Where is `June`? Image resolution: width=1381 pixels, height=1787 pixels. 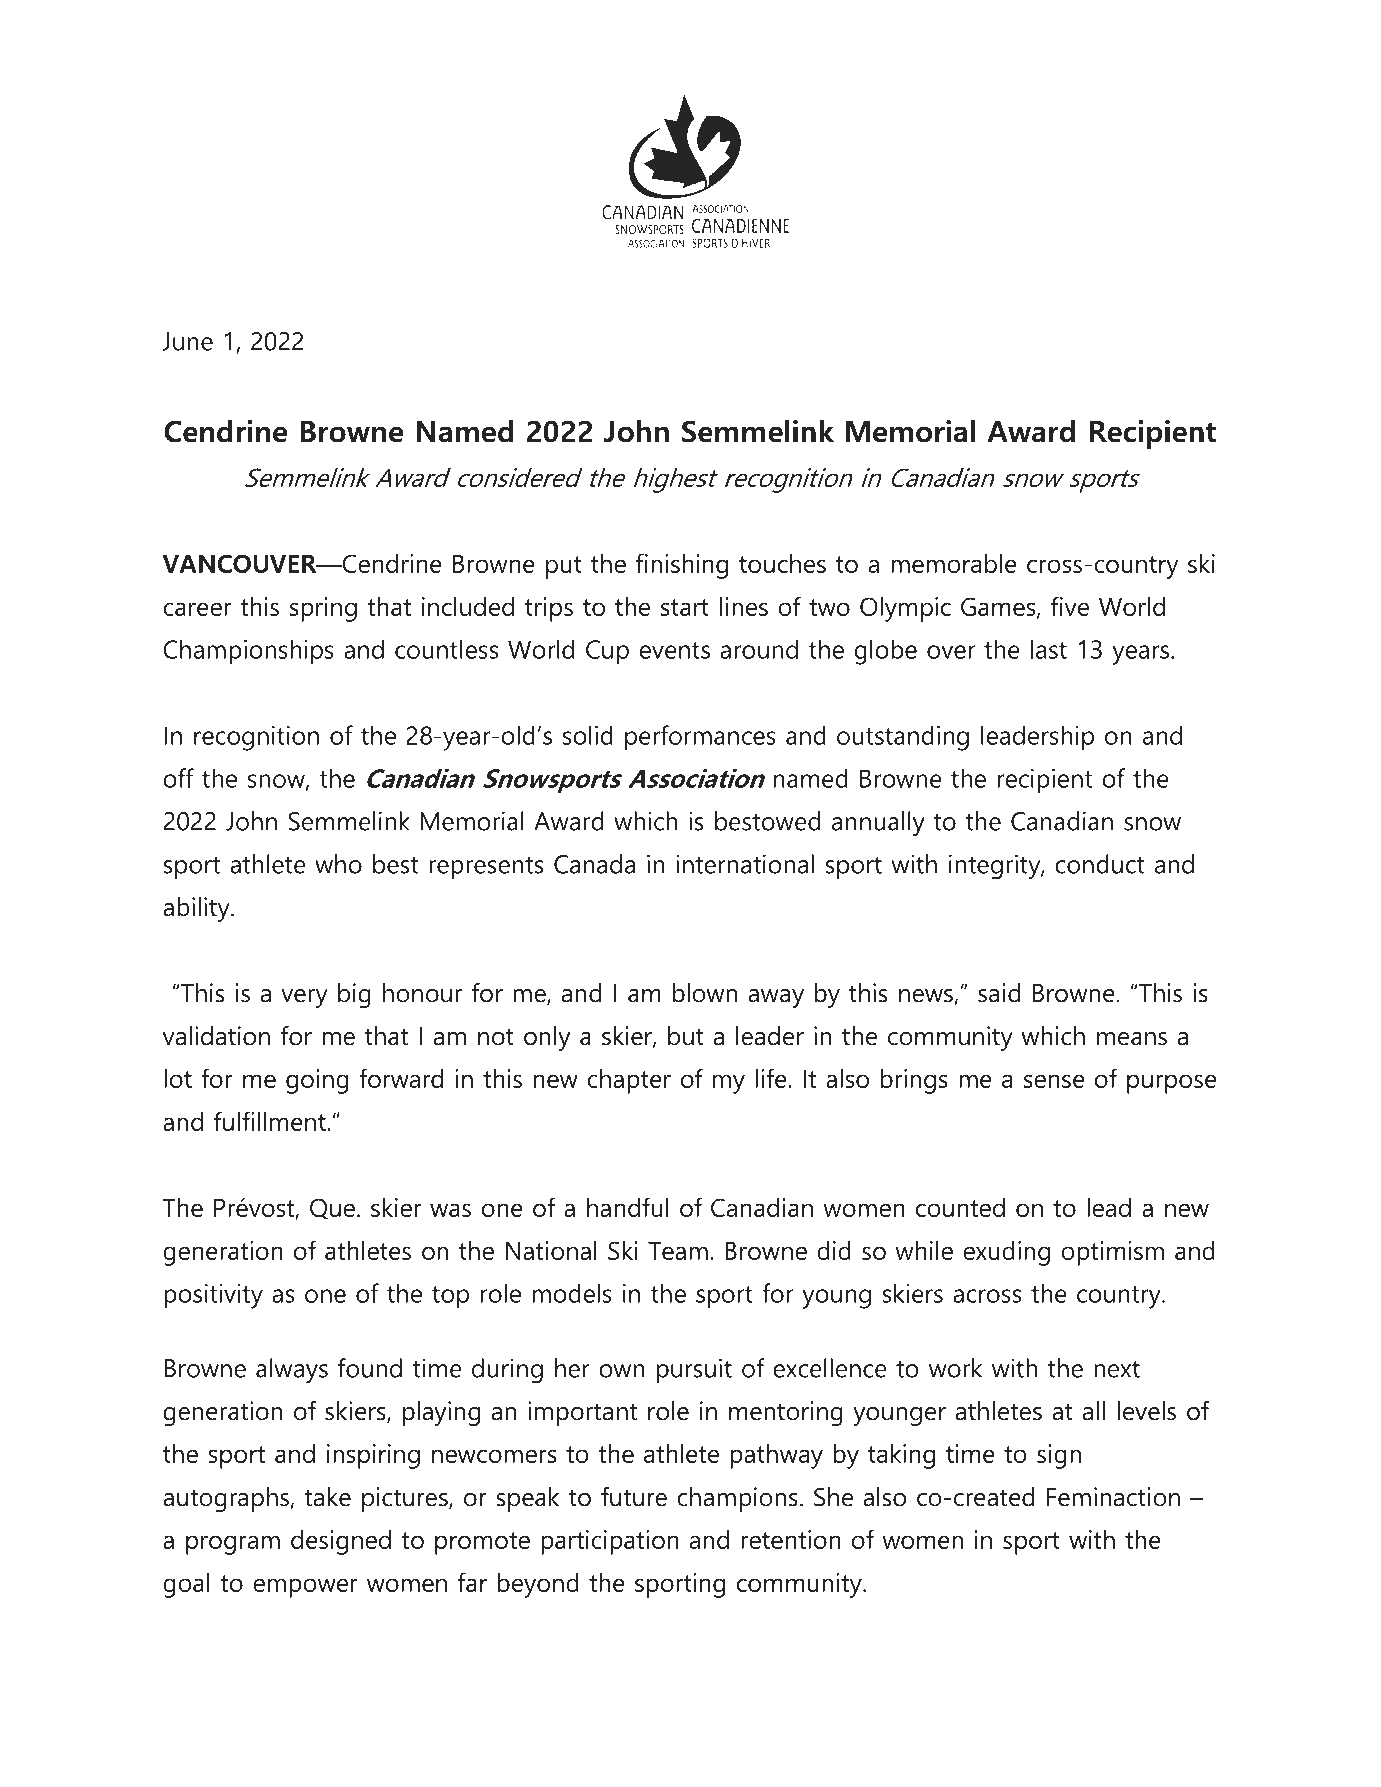 June is located at coordinates (187, 341).
